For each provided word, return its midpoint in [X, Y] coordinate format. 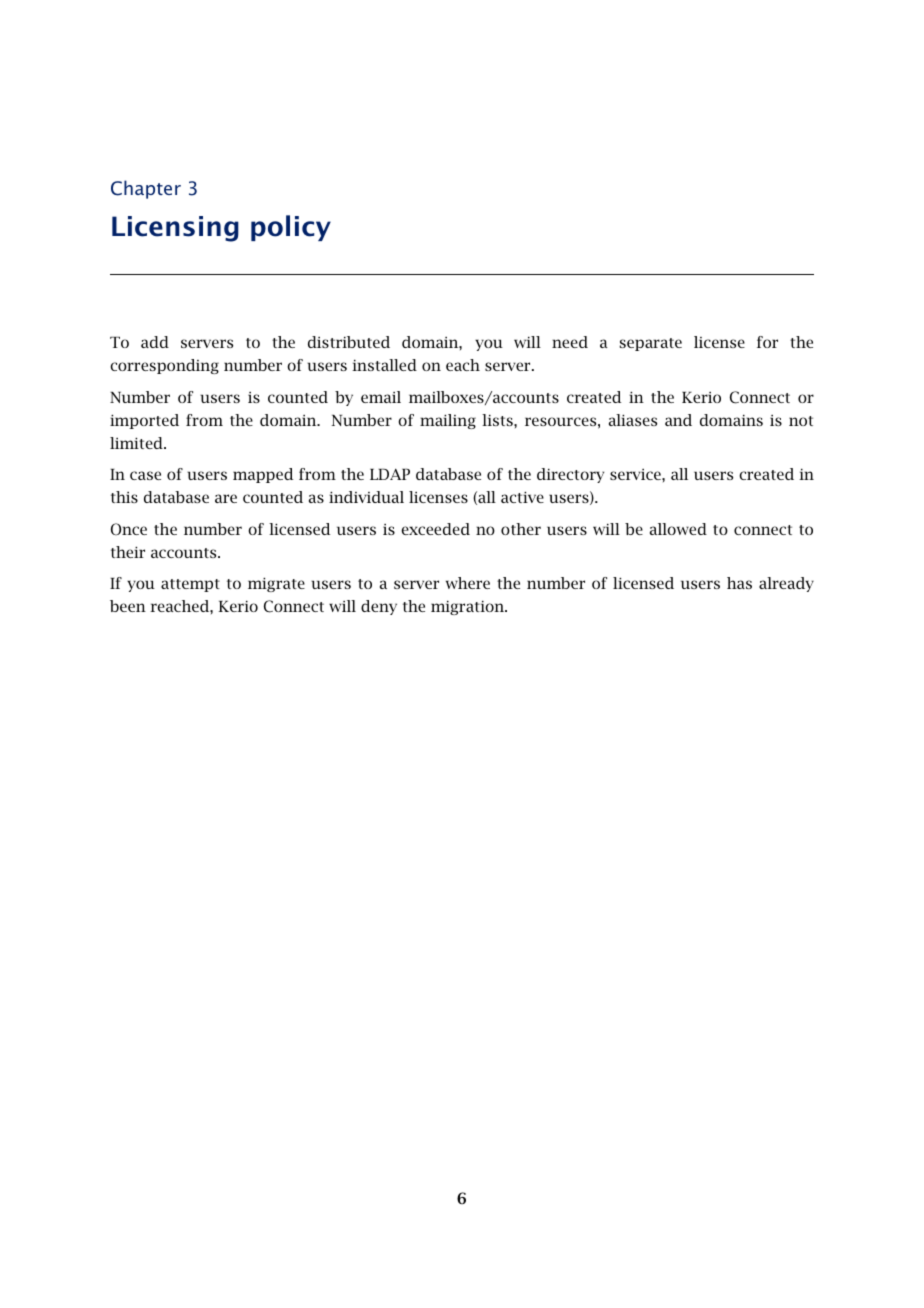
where [468, 583]
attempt [190, 585]
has [739, 583]
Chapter [146, 189]
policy [291, 228]
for [767, 342]
